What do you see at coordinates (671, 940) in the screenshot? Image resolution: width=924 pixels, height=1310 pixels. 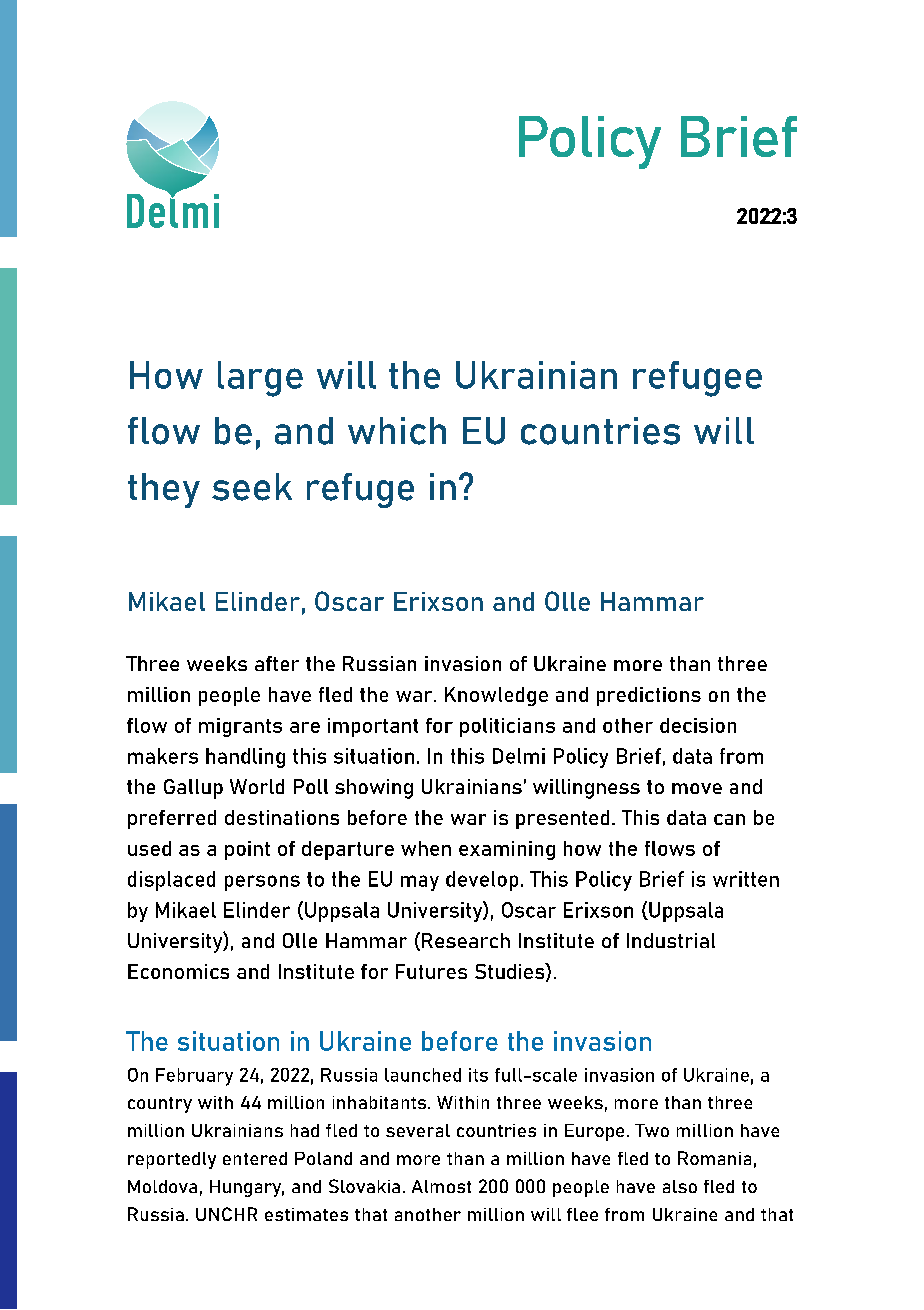 I see `Industrial` at bounding box center [671, 940].
